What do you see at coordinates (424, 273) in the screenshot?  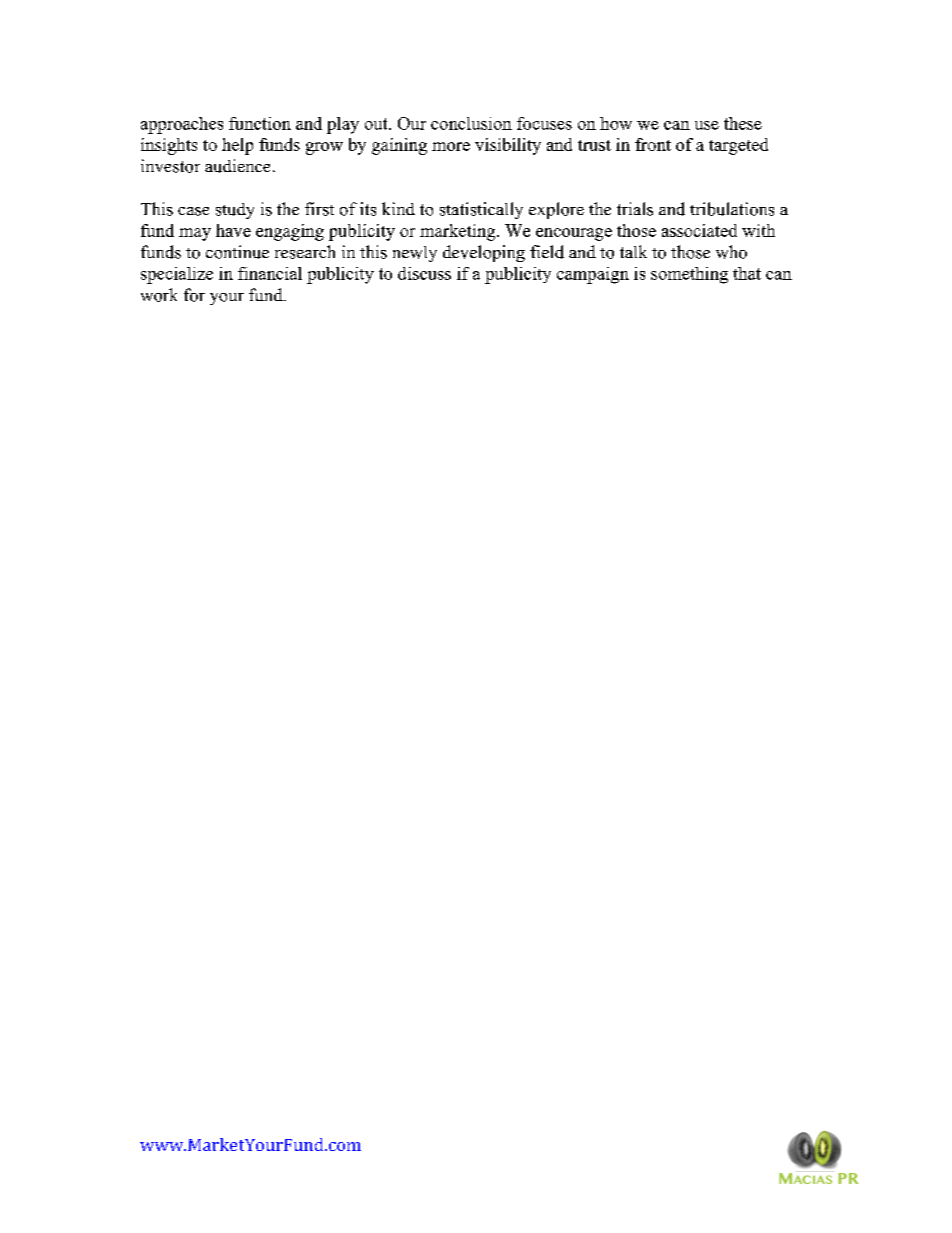 I see `discuss` at bounding box center [424, 273].
